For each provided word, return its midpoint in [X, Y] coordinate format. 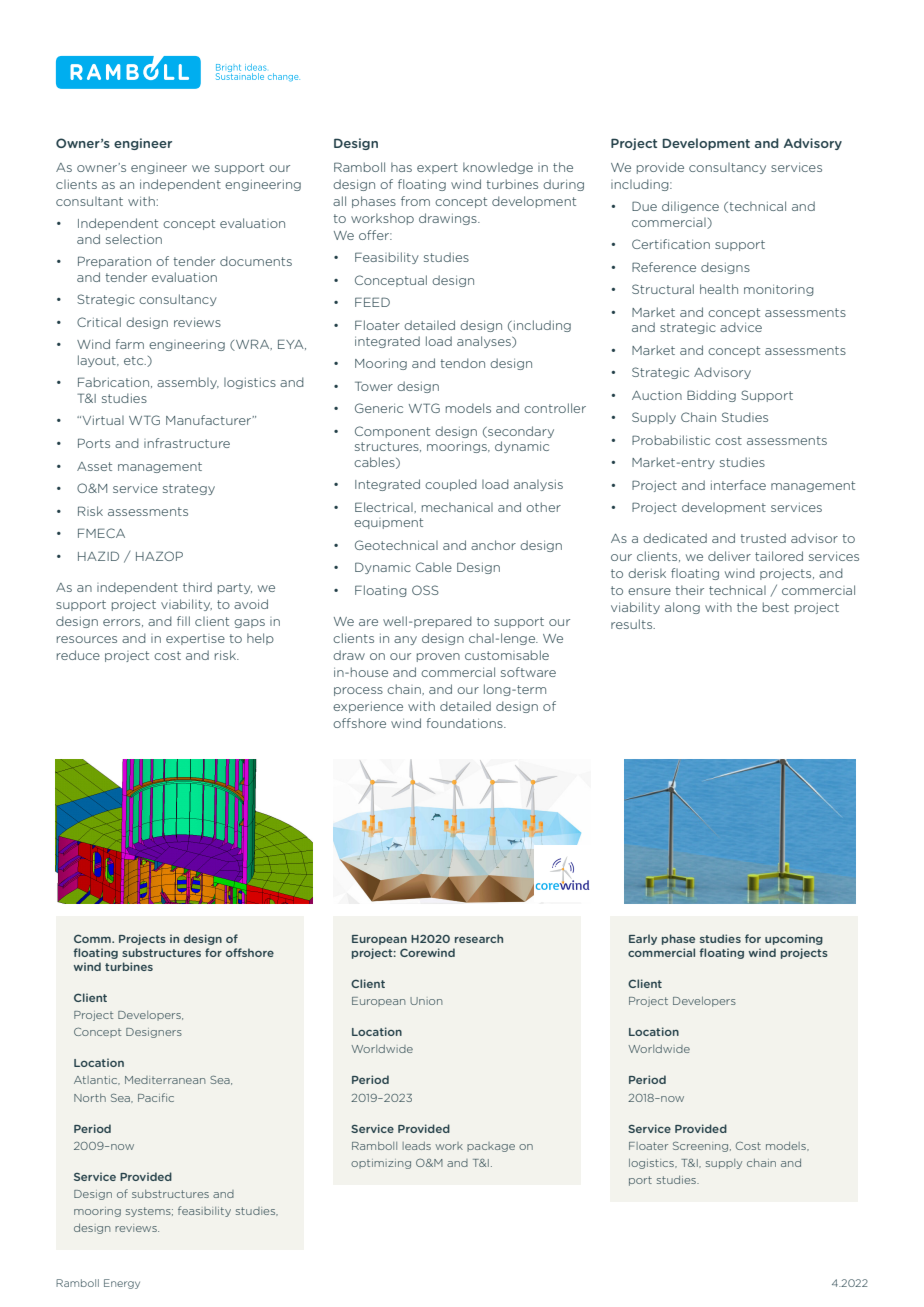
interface [738, 485]
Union [426, 1001]
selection [134, 239]
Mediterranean [165, 1080]
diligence [690, 207]
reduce [78, 655]
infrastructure [187, 443]
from [415, 201]
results [633, 624]
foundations [466, 723]
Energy [122, 1284]
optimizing [381, 1164]
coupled [451, 485]
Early [643, 939]
